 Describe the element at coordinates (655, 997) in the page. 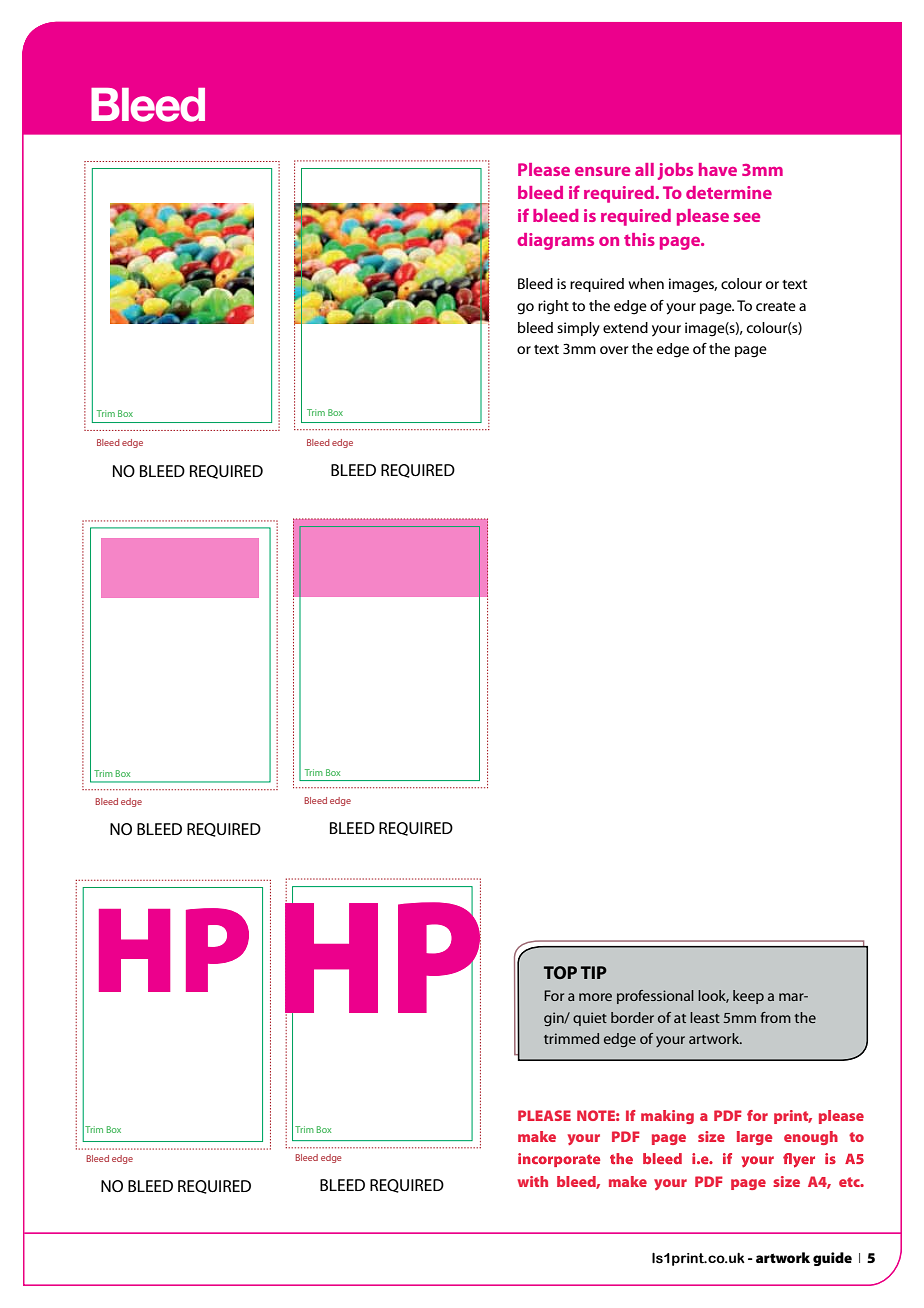

I see `professional` at that location.
